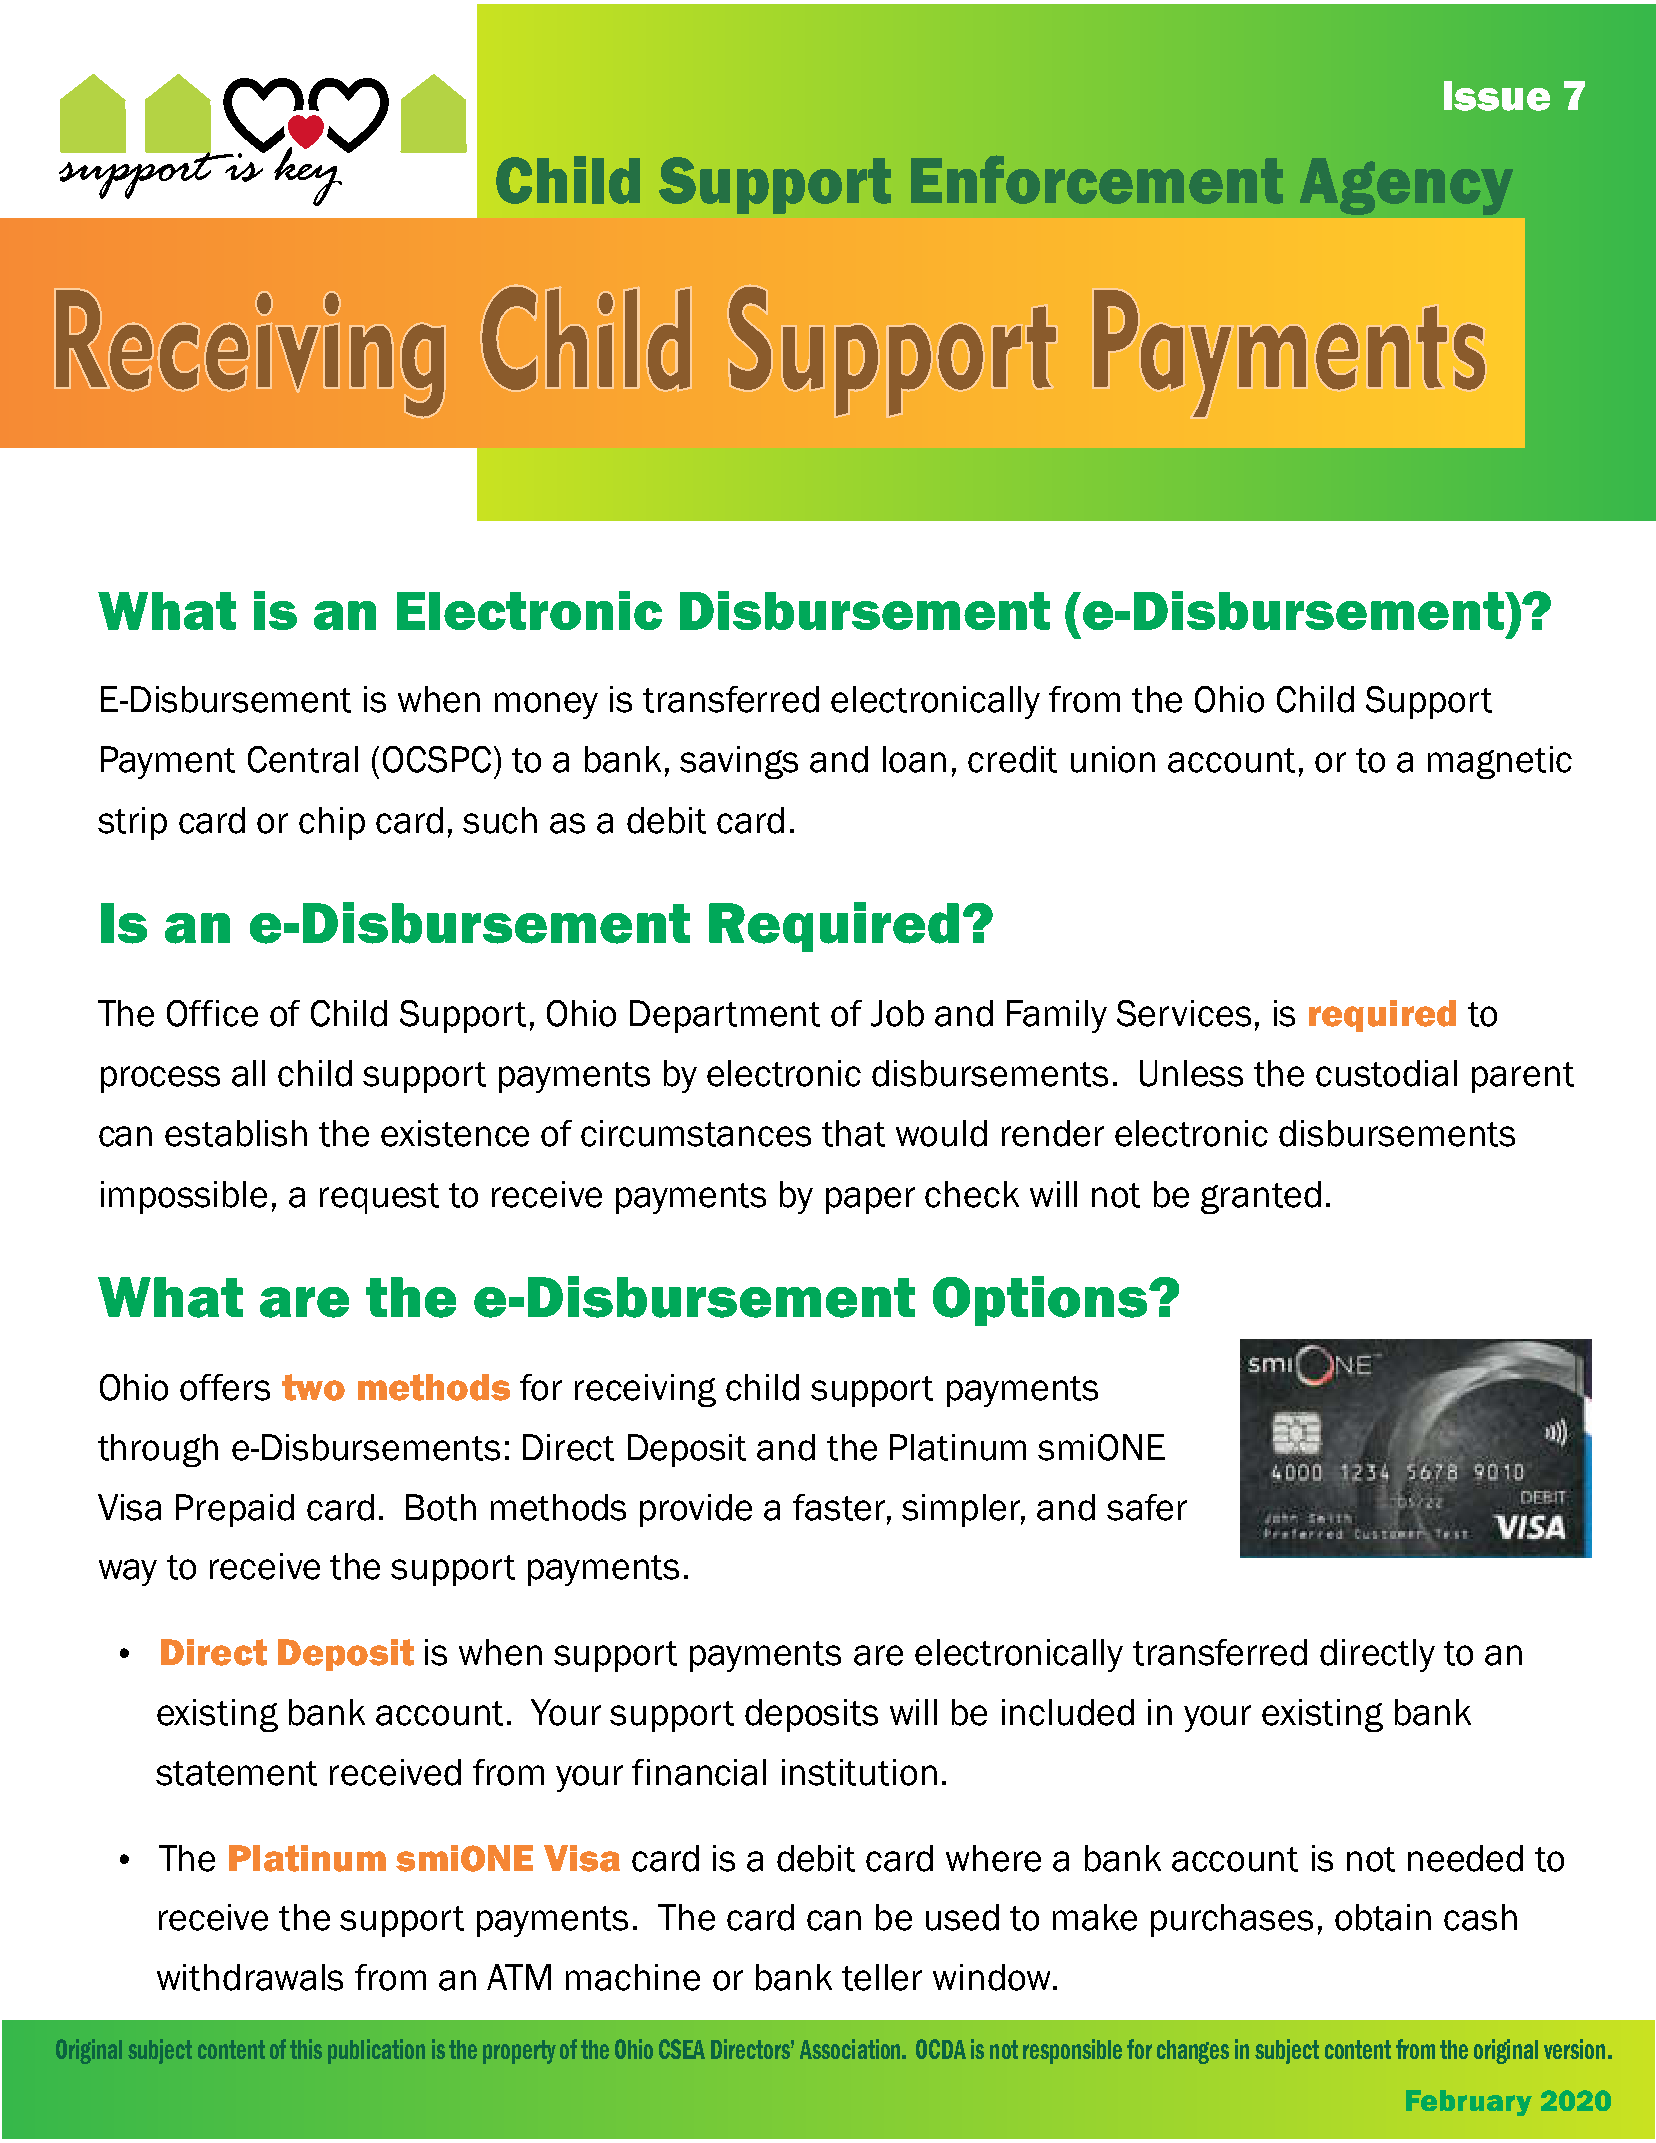 This screenshot has height=2143, width=1656. I want to click on this, so click(306, 2049).
